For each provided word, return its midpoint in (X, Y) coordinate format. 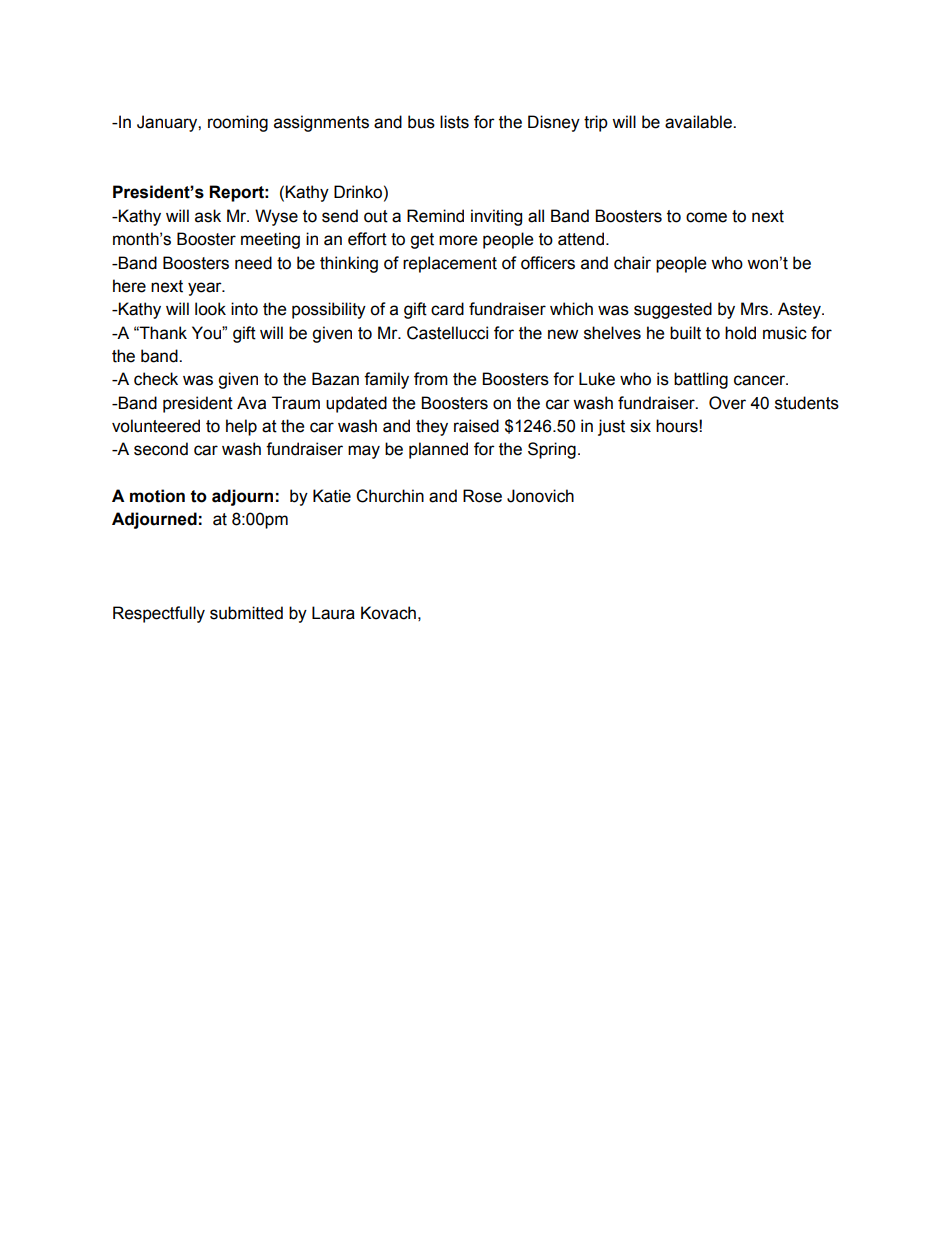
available (699, 122)
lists (454, 122)
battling (701, 380)
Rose (482, 496)
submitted (246, 613)
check (156, 379)
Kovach (388, 613)
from (431, 379)
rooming (238, 123)
